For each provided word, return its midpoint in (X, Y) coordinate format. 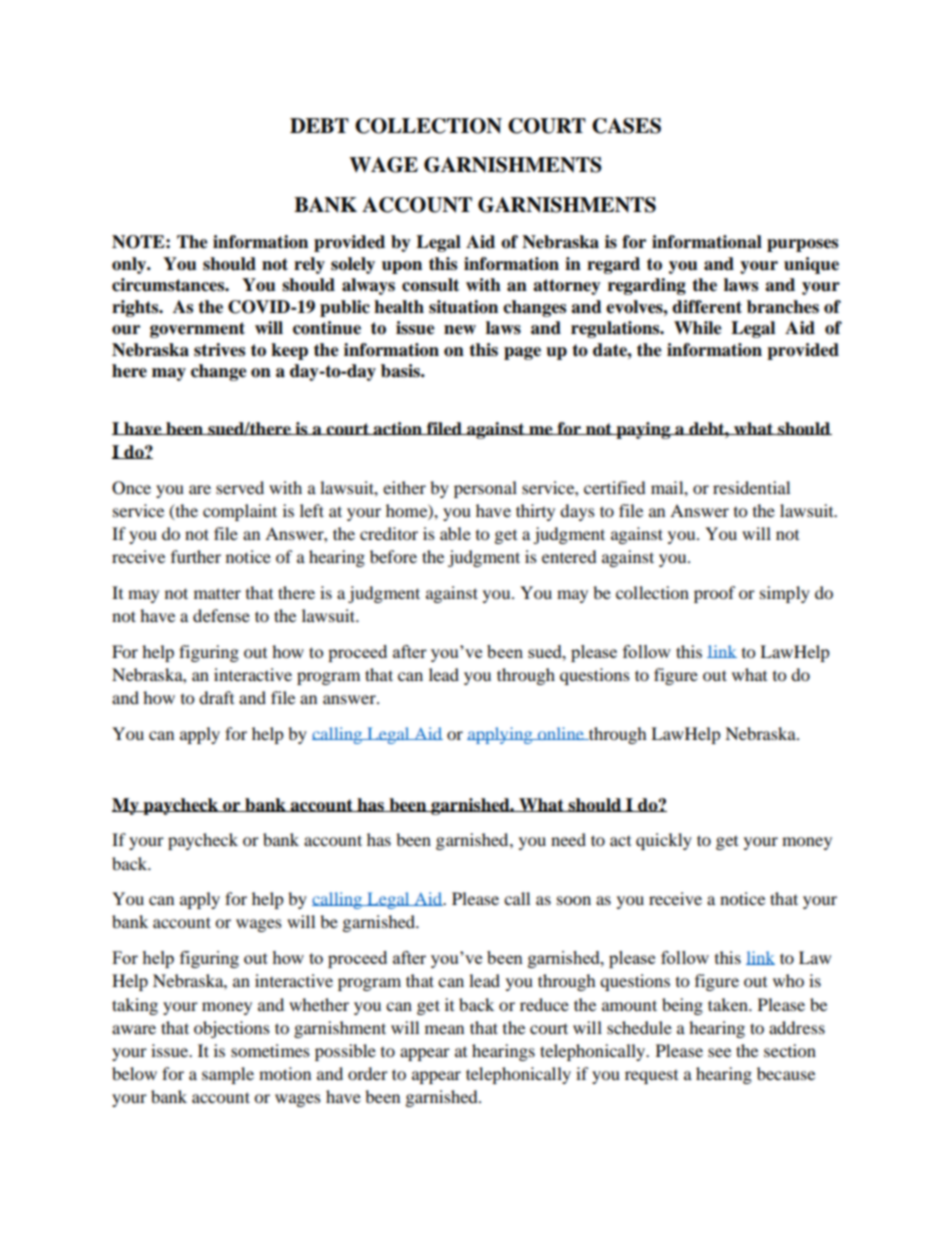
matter (217, 593)
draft (216, 697)
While (698, 328)
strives (219, 350)
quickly (664, 841)
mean (444, 1029)
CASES (626, 126)
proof (714, 594)
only (130, 265)
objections (232, 1029)
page (522, 353)
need (568, 839)
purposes (802, 245)
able (455, 533)
